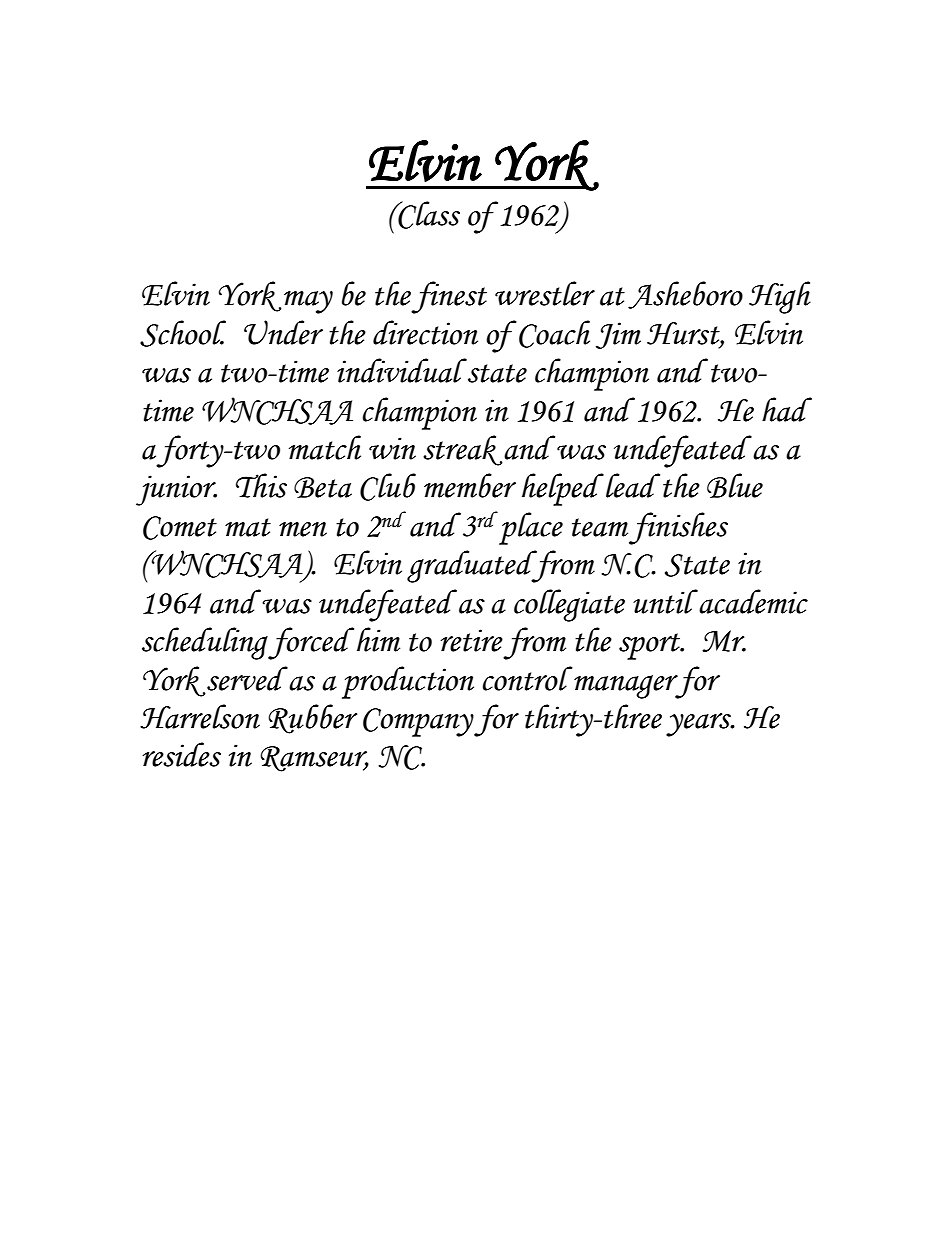 Image resolution: width=952 pixels, height=1233 pixels. What do you see at coordinates (780, 297) in the screenshot?
I see `High` at bounding box center [780, 297].
